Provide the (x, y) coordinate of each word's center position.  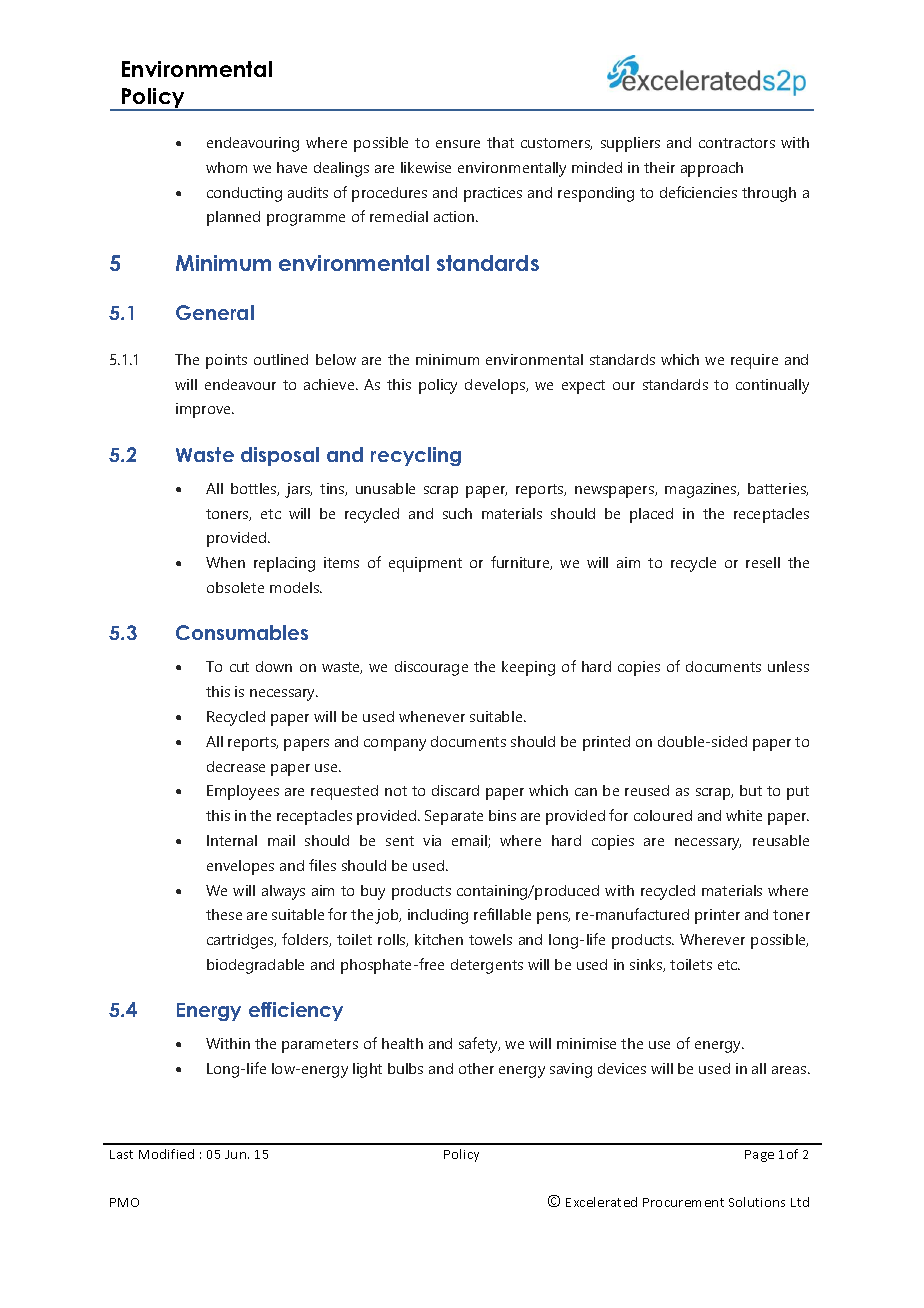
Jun (237, 1154)
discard (455, 790)
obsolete (235, 587)
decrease (236, 766)
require (754, 361)
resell (763, 562)
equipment (425, 564)
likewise (426, 167)
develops (496, 386)
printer (717, 916)
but (751, 790)
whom (226, 167)
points (226, 361)
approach (712, 169)
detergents (487, 966)
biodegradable (255, 966)
